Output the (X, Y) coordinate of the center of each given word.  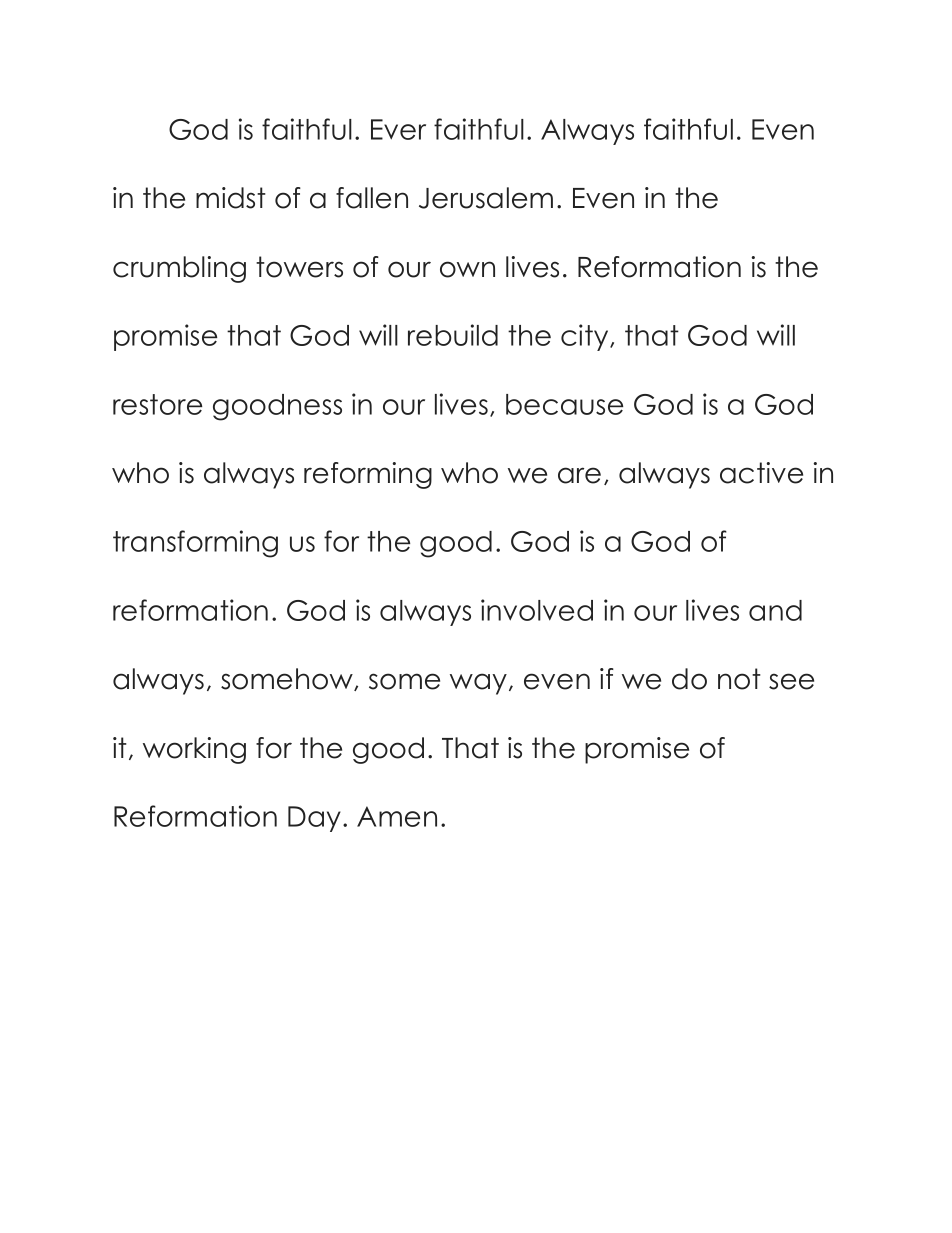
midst (231, 198)
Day (314, 819)
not (739, 679)
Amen (397, 816)
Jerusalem (486, 198)
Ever (398, 129)
